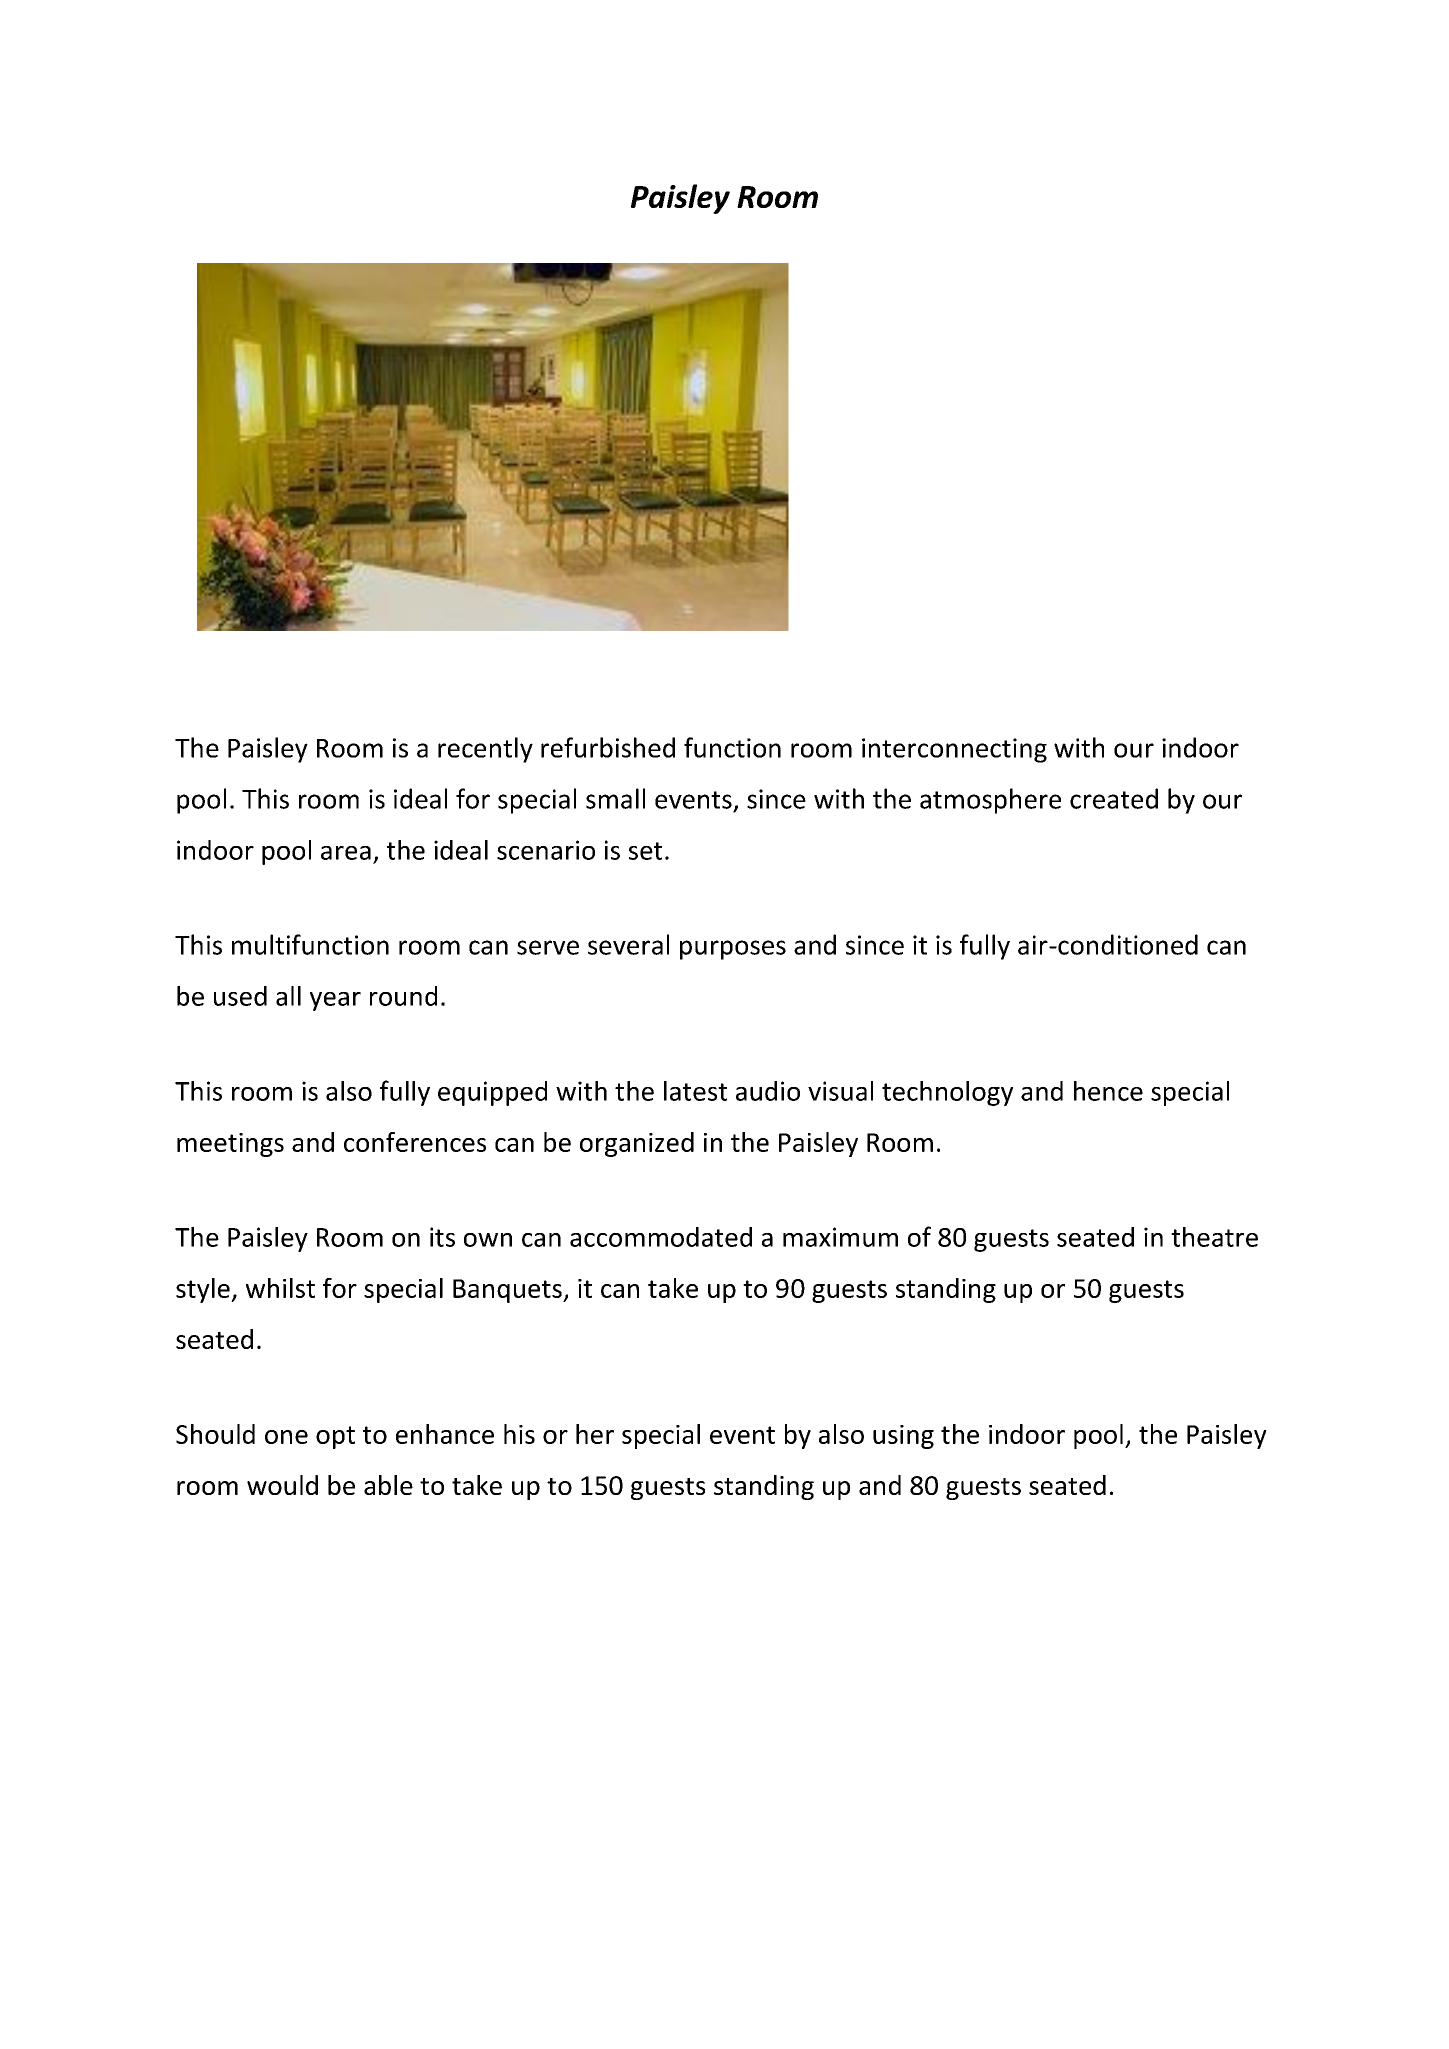  I want to click on hence, so click(1108, 1091).
